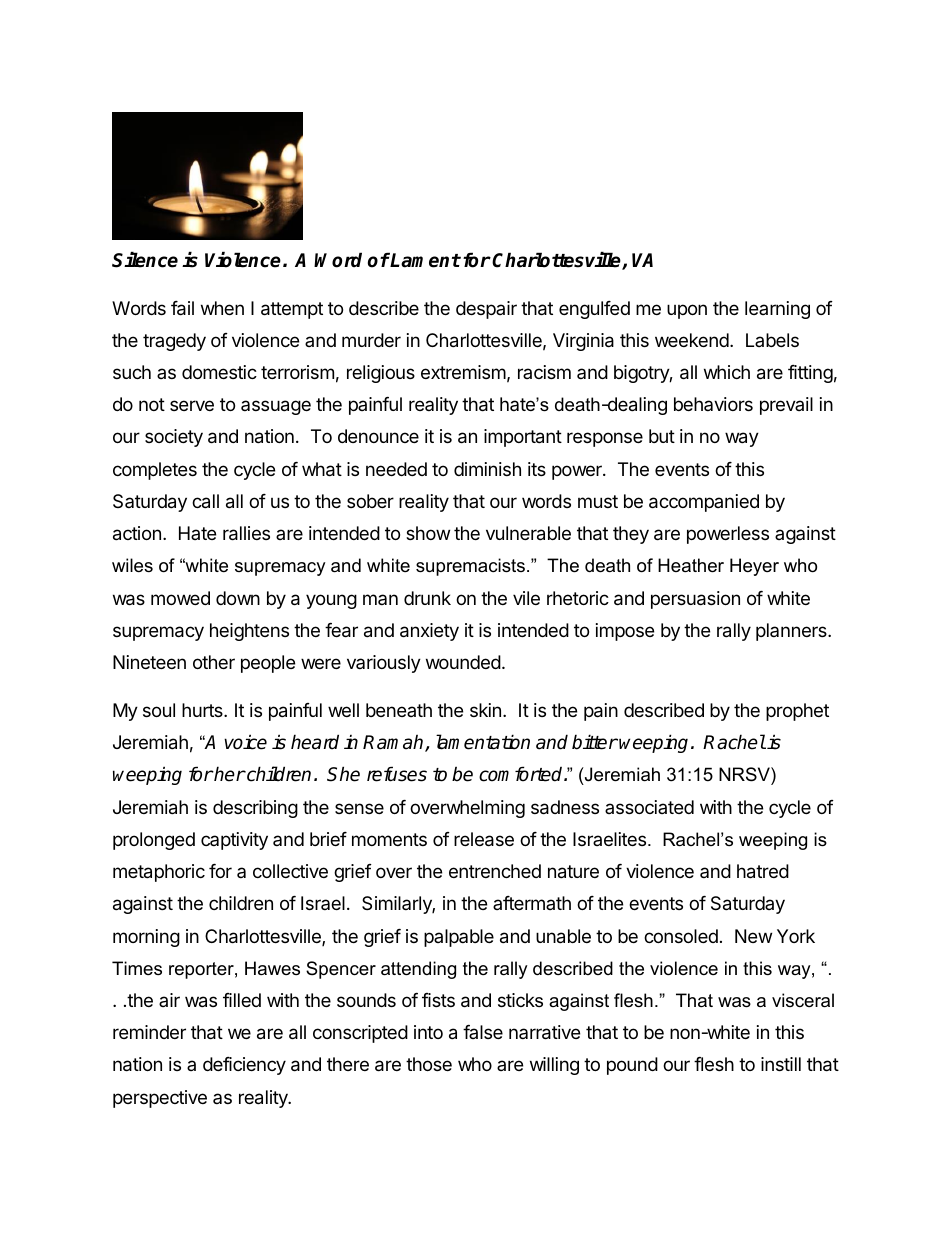 The height and width of the page is (1233, 952). Describe the element at coordinates (687, 311) in the page. I see `upon` at that location.
